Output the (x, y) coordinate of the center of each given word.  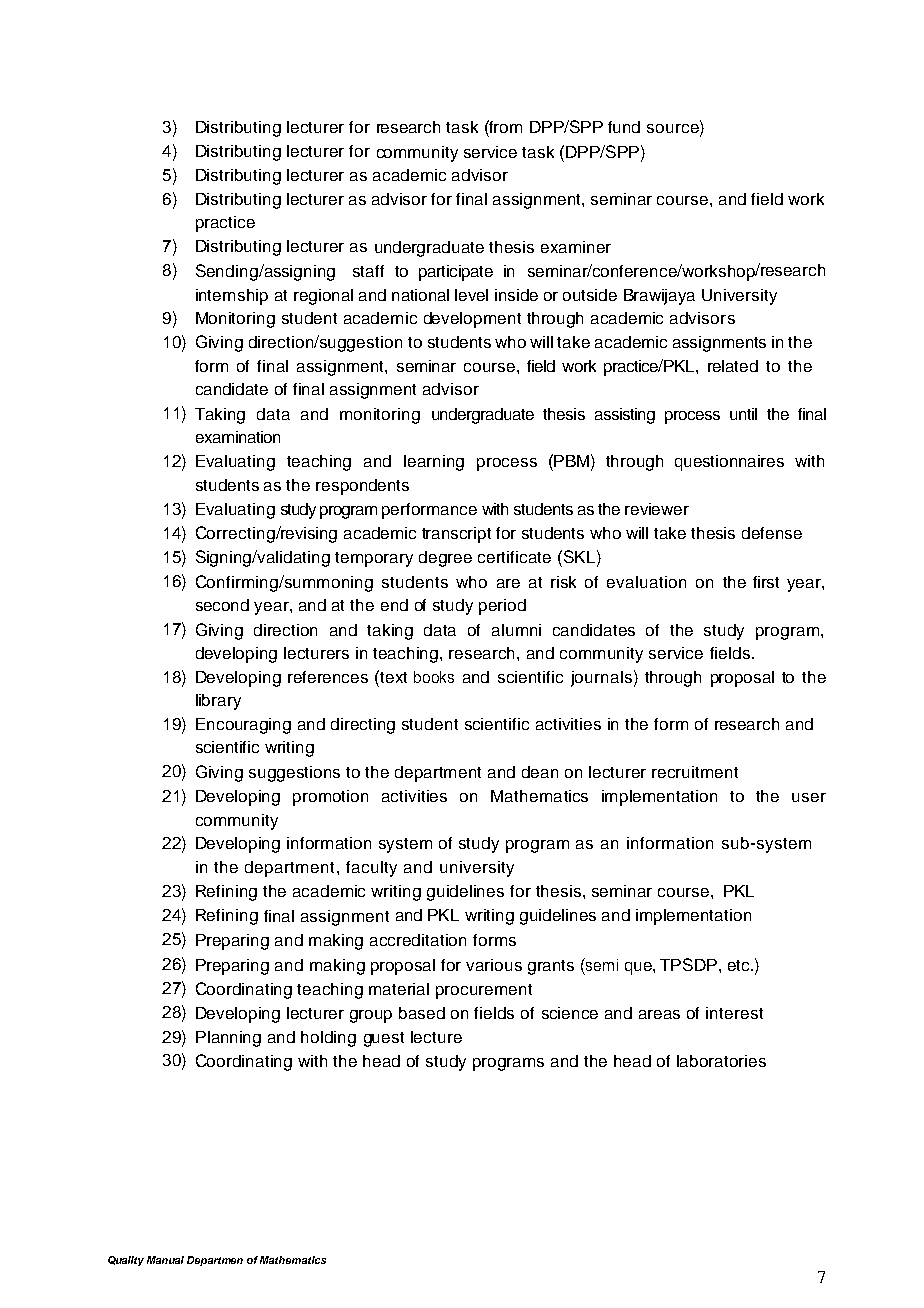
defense (772, 533)
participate (456, 273)
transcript (456, 535)
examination (238, 437)
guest (384, 1039)
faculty (371, 869)
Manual (165, 1260)
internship (232, 297)
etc (740, 965)
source (674, 130)
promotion (330, 798)
